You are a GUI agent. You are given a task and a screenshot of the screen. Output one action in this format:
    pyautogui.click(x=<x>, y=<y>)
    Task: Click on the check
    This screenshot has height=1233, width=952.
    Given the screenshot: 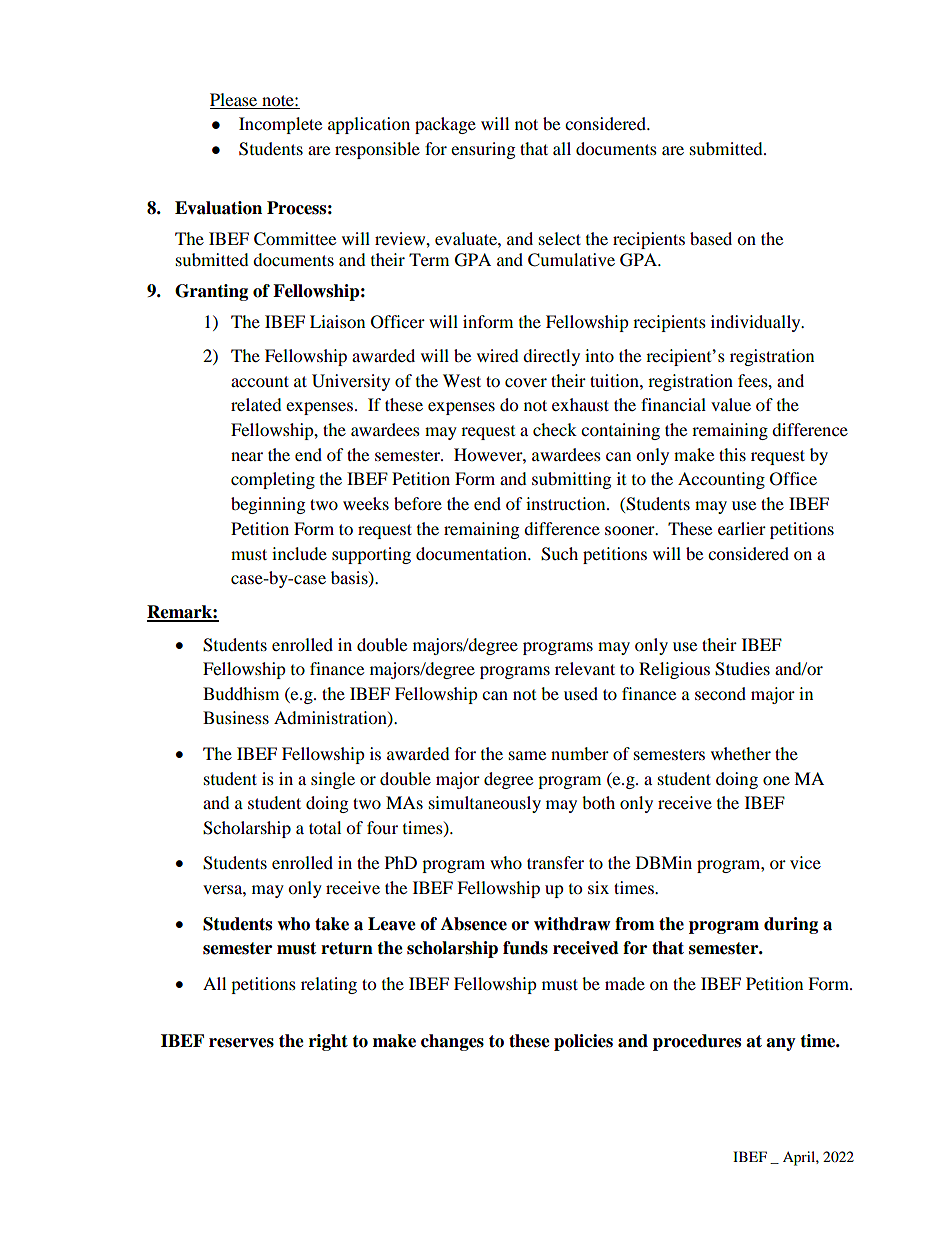 What is the action you would take?
    pyautogui.click(x=555, y=429)
